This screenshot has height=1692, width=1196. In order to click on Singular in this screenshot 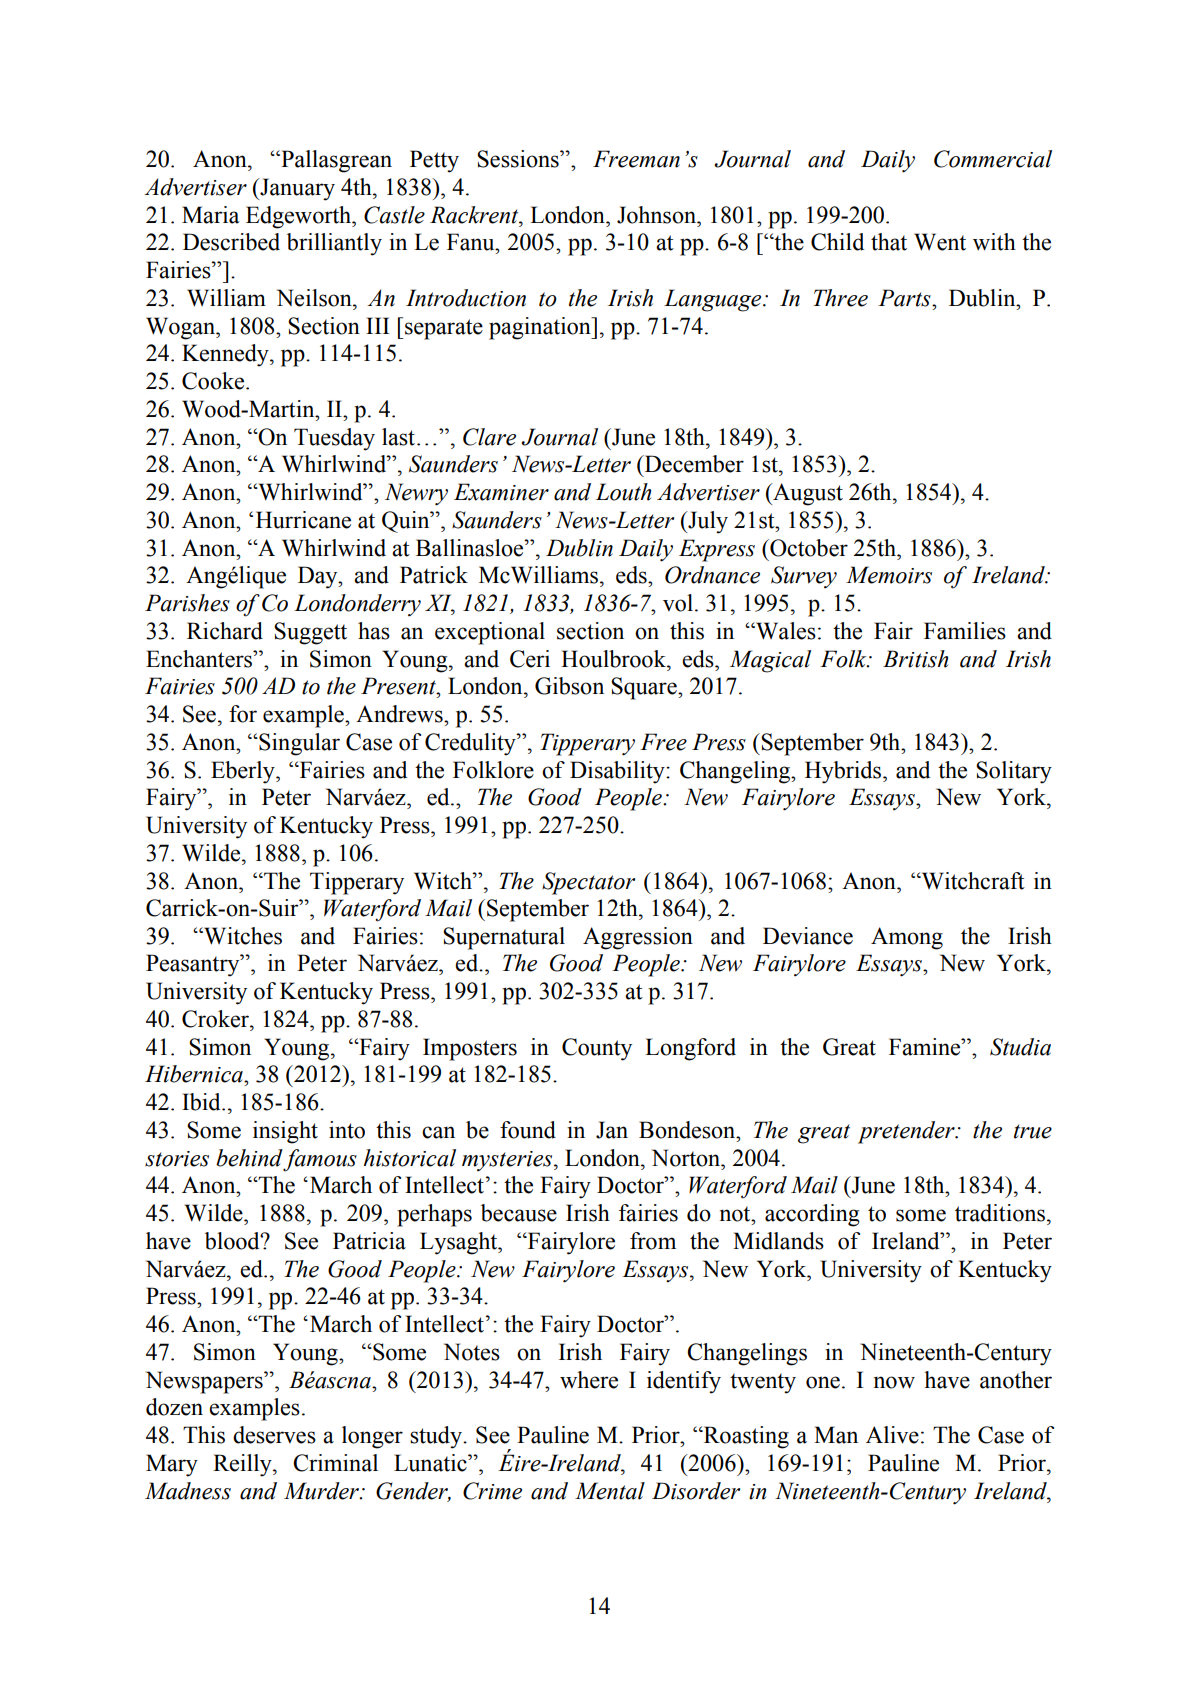, I will do `click(298, 744)`.
